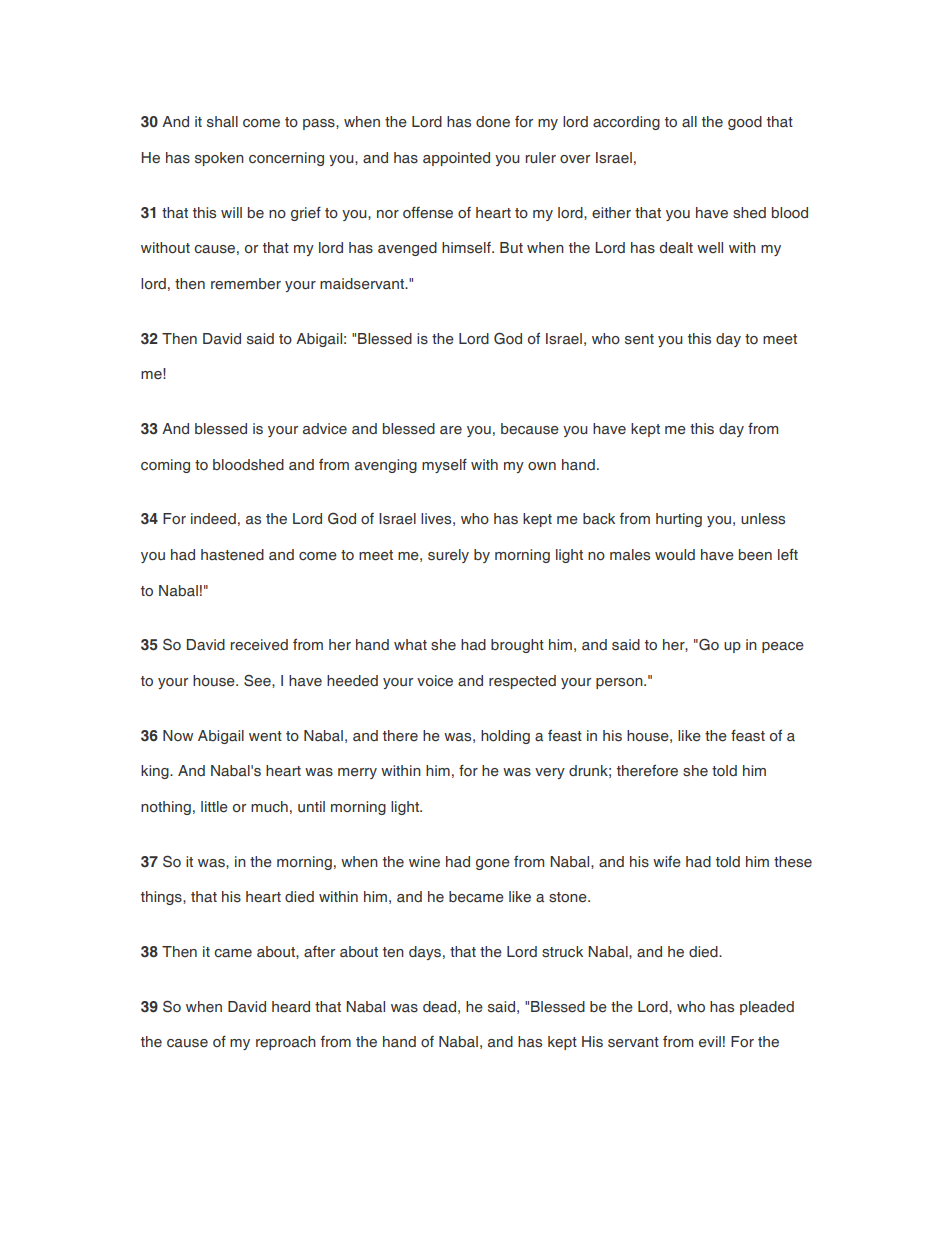 The width and height of the image is (952, 1233). Describe the element at coordinates (710, 1042) in the image. I see `evil` at that location.
